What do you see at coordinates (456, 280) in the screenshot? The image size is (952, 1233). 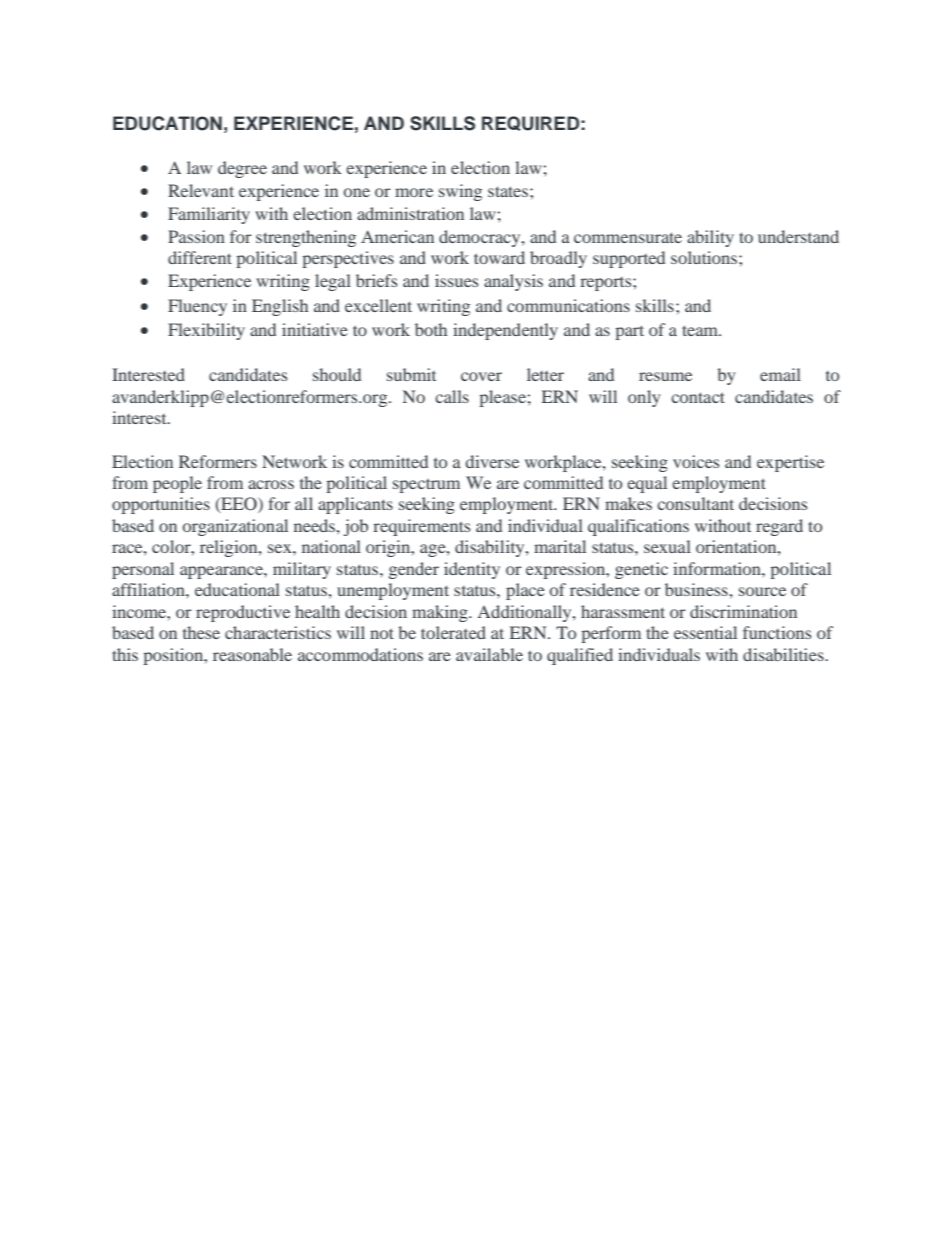 I see `issues` at bounding box center [456, 280].
